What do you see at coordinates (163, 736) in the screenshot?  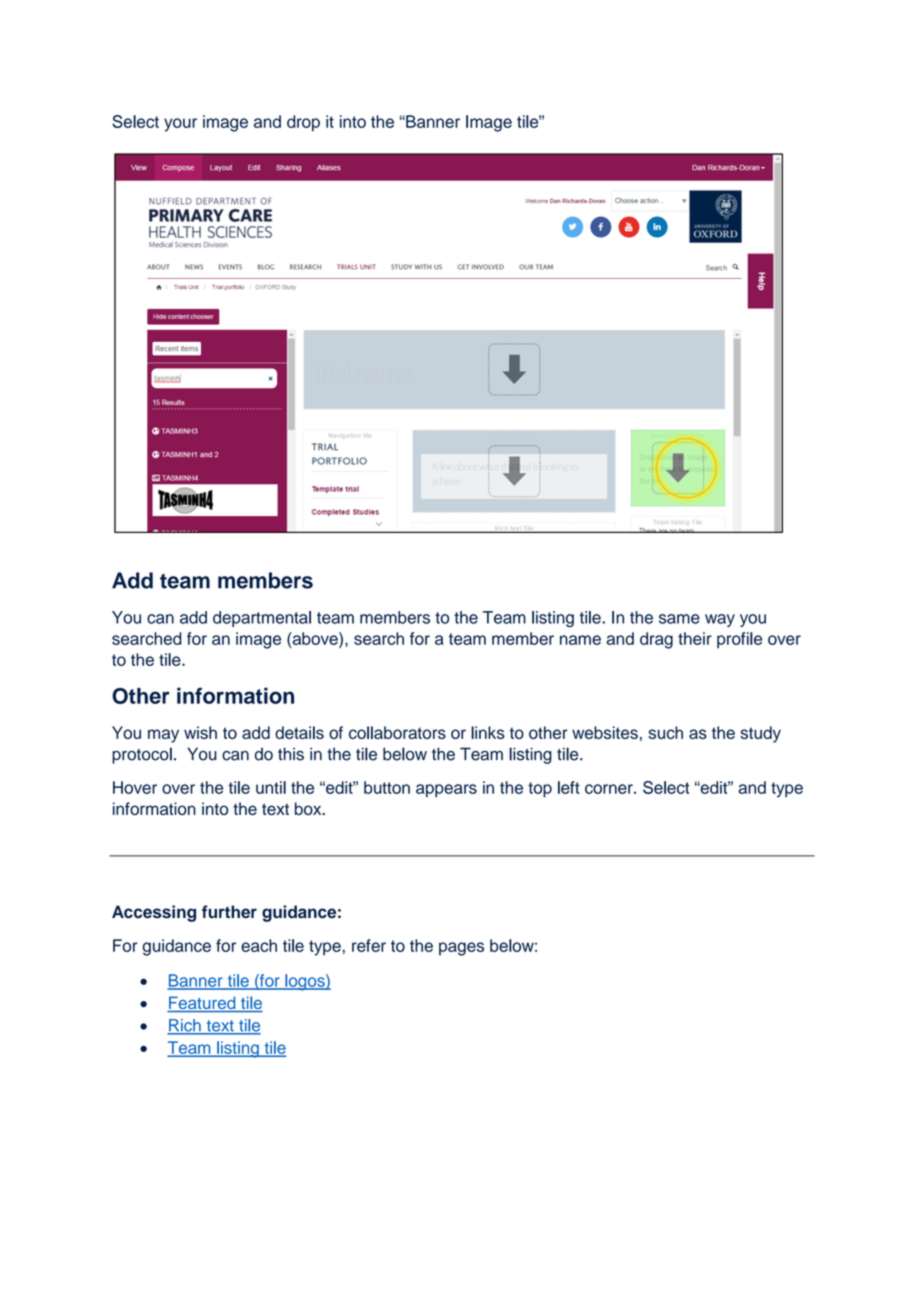 I see `may` at bounding box center [163, 736].
